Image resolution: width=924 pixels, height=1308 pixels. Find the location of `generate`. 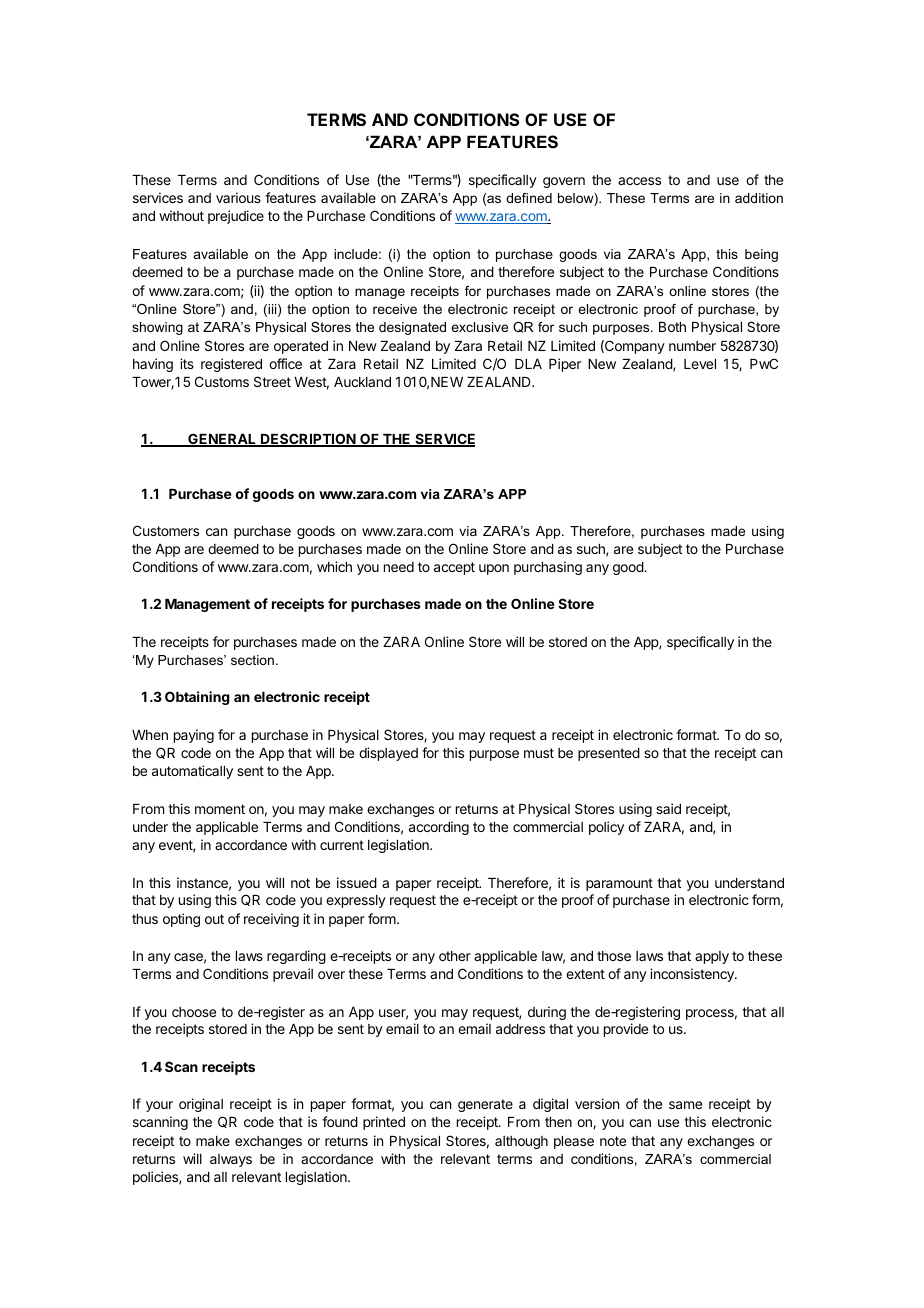

generate is located at coordinates (485, 1105).
